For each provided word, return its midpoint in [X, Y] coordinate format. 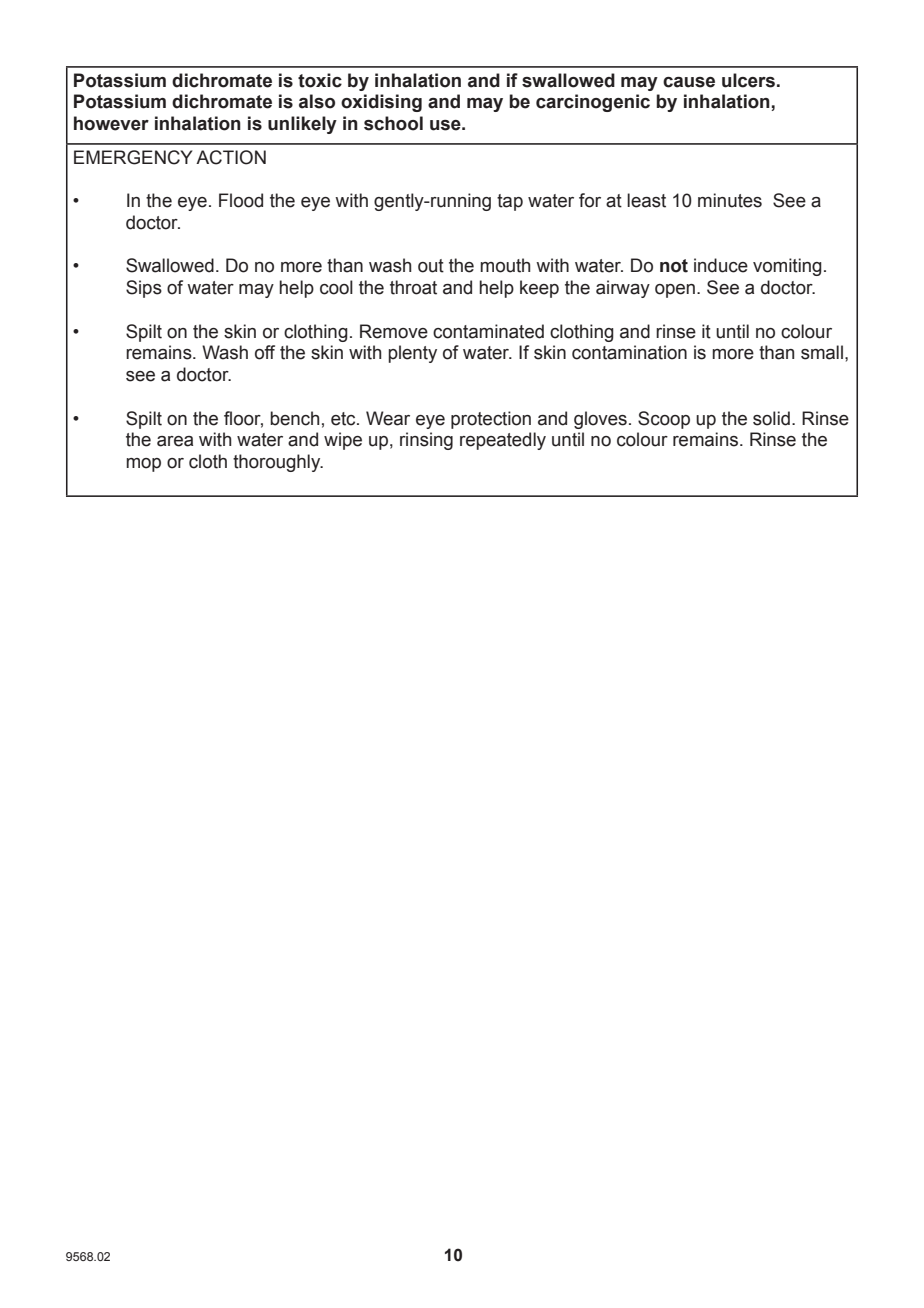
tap [510, 202]
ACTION [231, 157]
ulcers [748, 80]
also [317, 101]
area [175, 441]
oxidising [381, 103]
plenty [412, 354]
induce [721, 265]
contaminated [488, 331]
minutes [730, 200]
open [675, 291]
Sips [144, 289]
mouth [505, 265]
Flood [241, 200]
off [265, 352]
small [822, 352]
